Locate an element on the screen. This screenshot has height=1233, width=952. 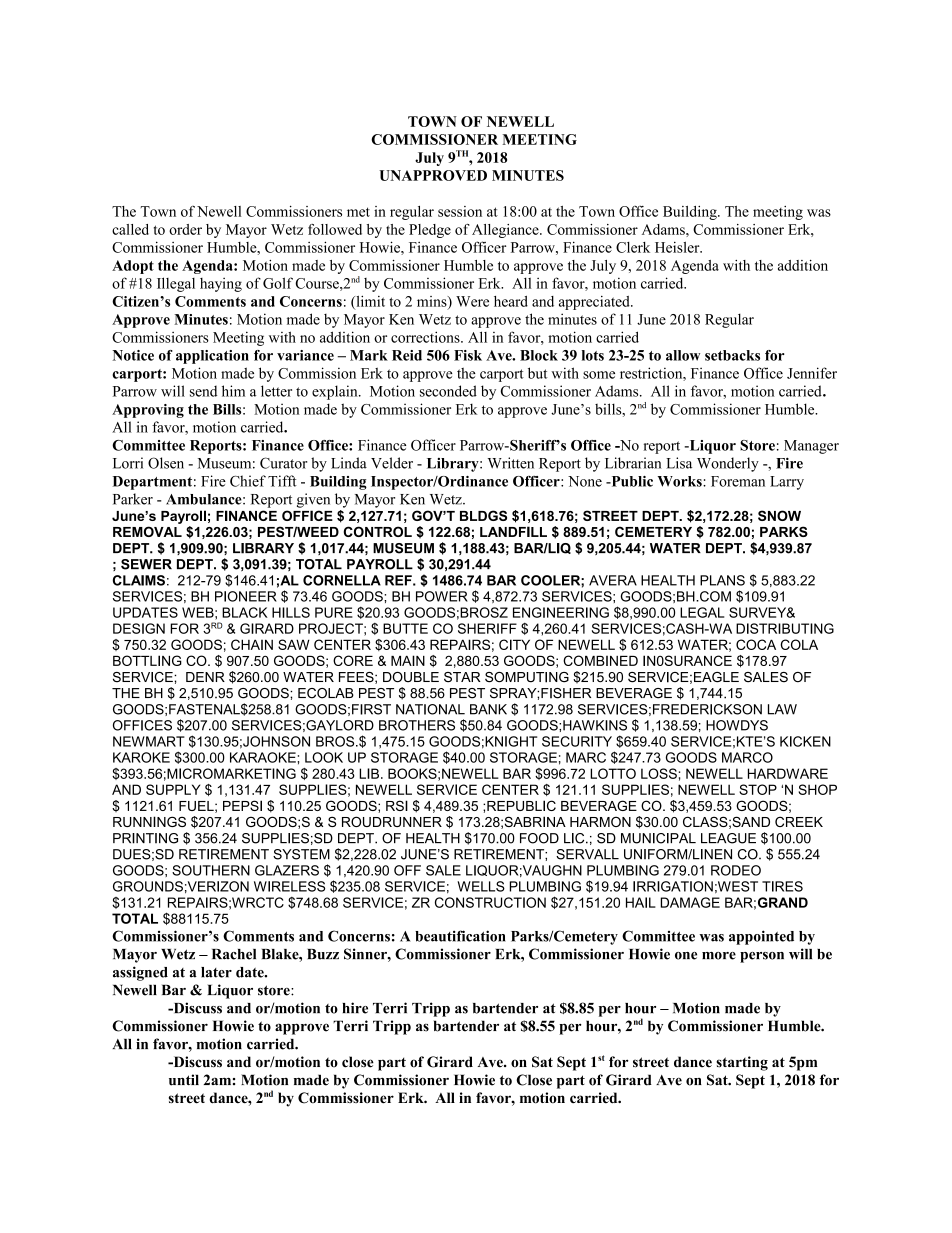
person is located at coordinates (762, 957).
